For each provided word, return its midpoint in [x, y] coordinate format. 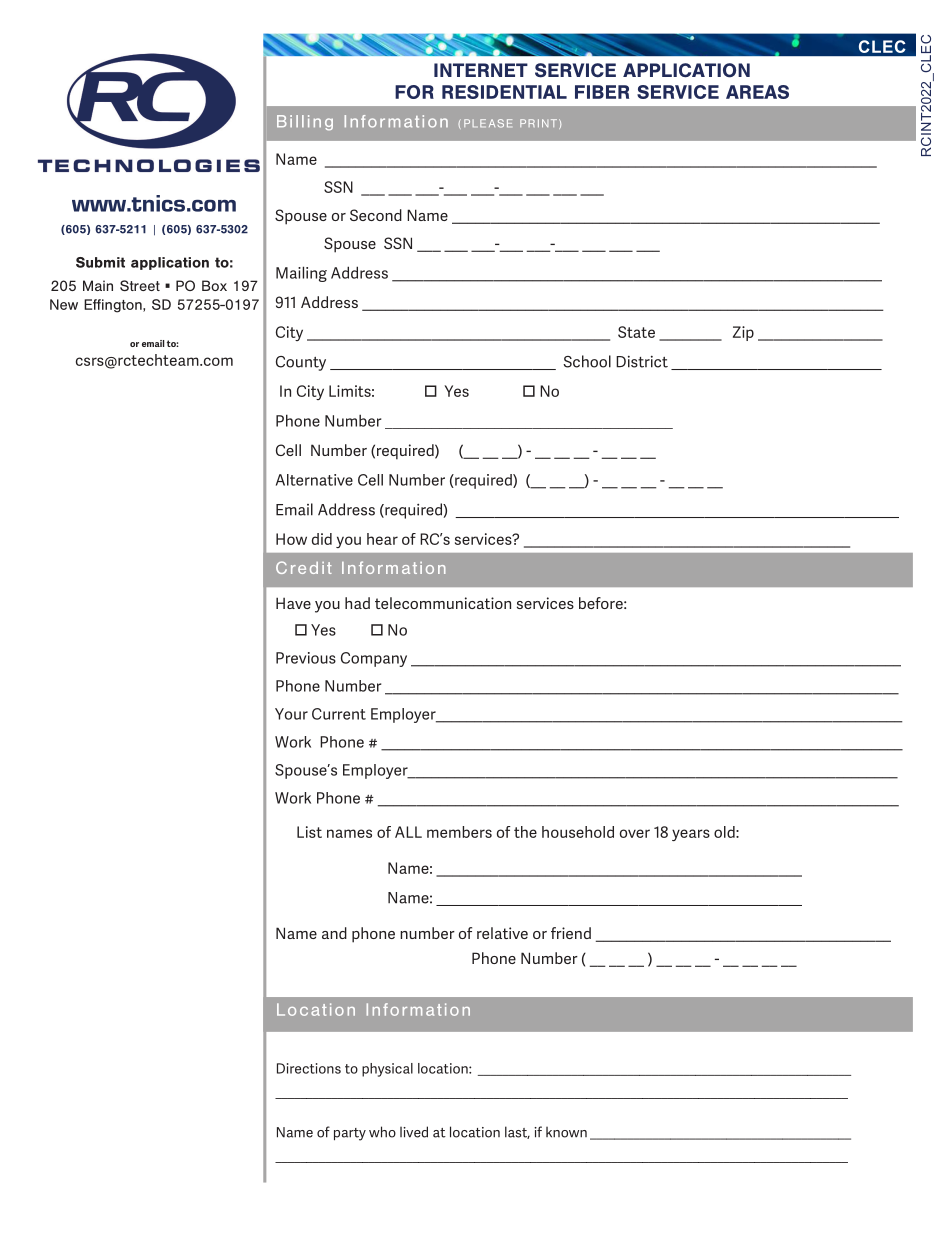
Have [293, 603]
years [691, 835]
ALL [408, 832]
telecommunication [443, 603]
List [309, 832]
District [642, 362]
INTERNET [481, 70]
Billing [305, 123]
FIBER [602, 92]
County [301, 363]
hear [382, 539]
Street [140, 285]
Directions [309, 1068]
